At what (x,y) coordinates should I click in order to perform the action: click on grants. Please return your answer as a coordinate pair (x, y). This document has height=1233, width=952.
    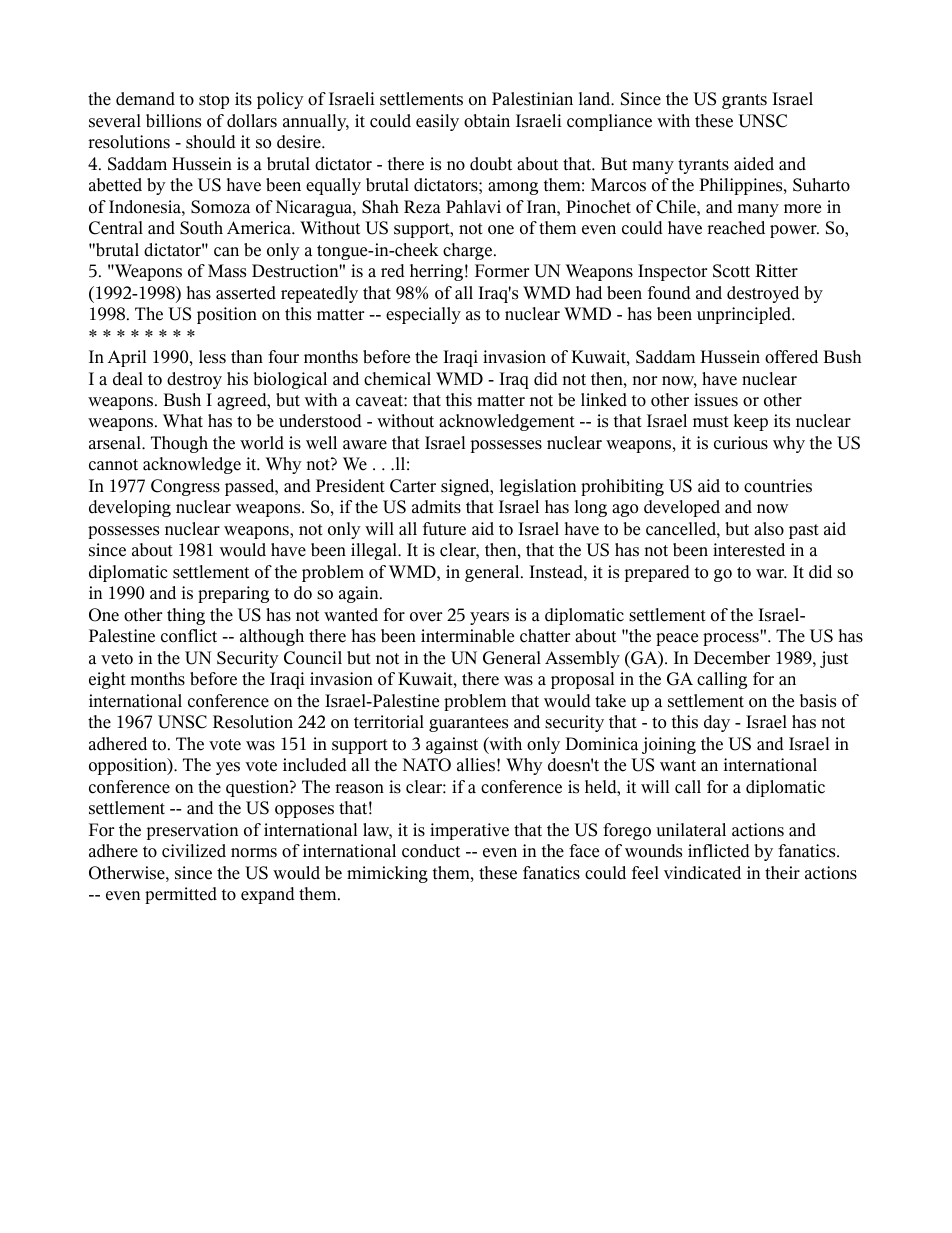
    Looking at the image, I should click on (744, 101).
